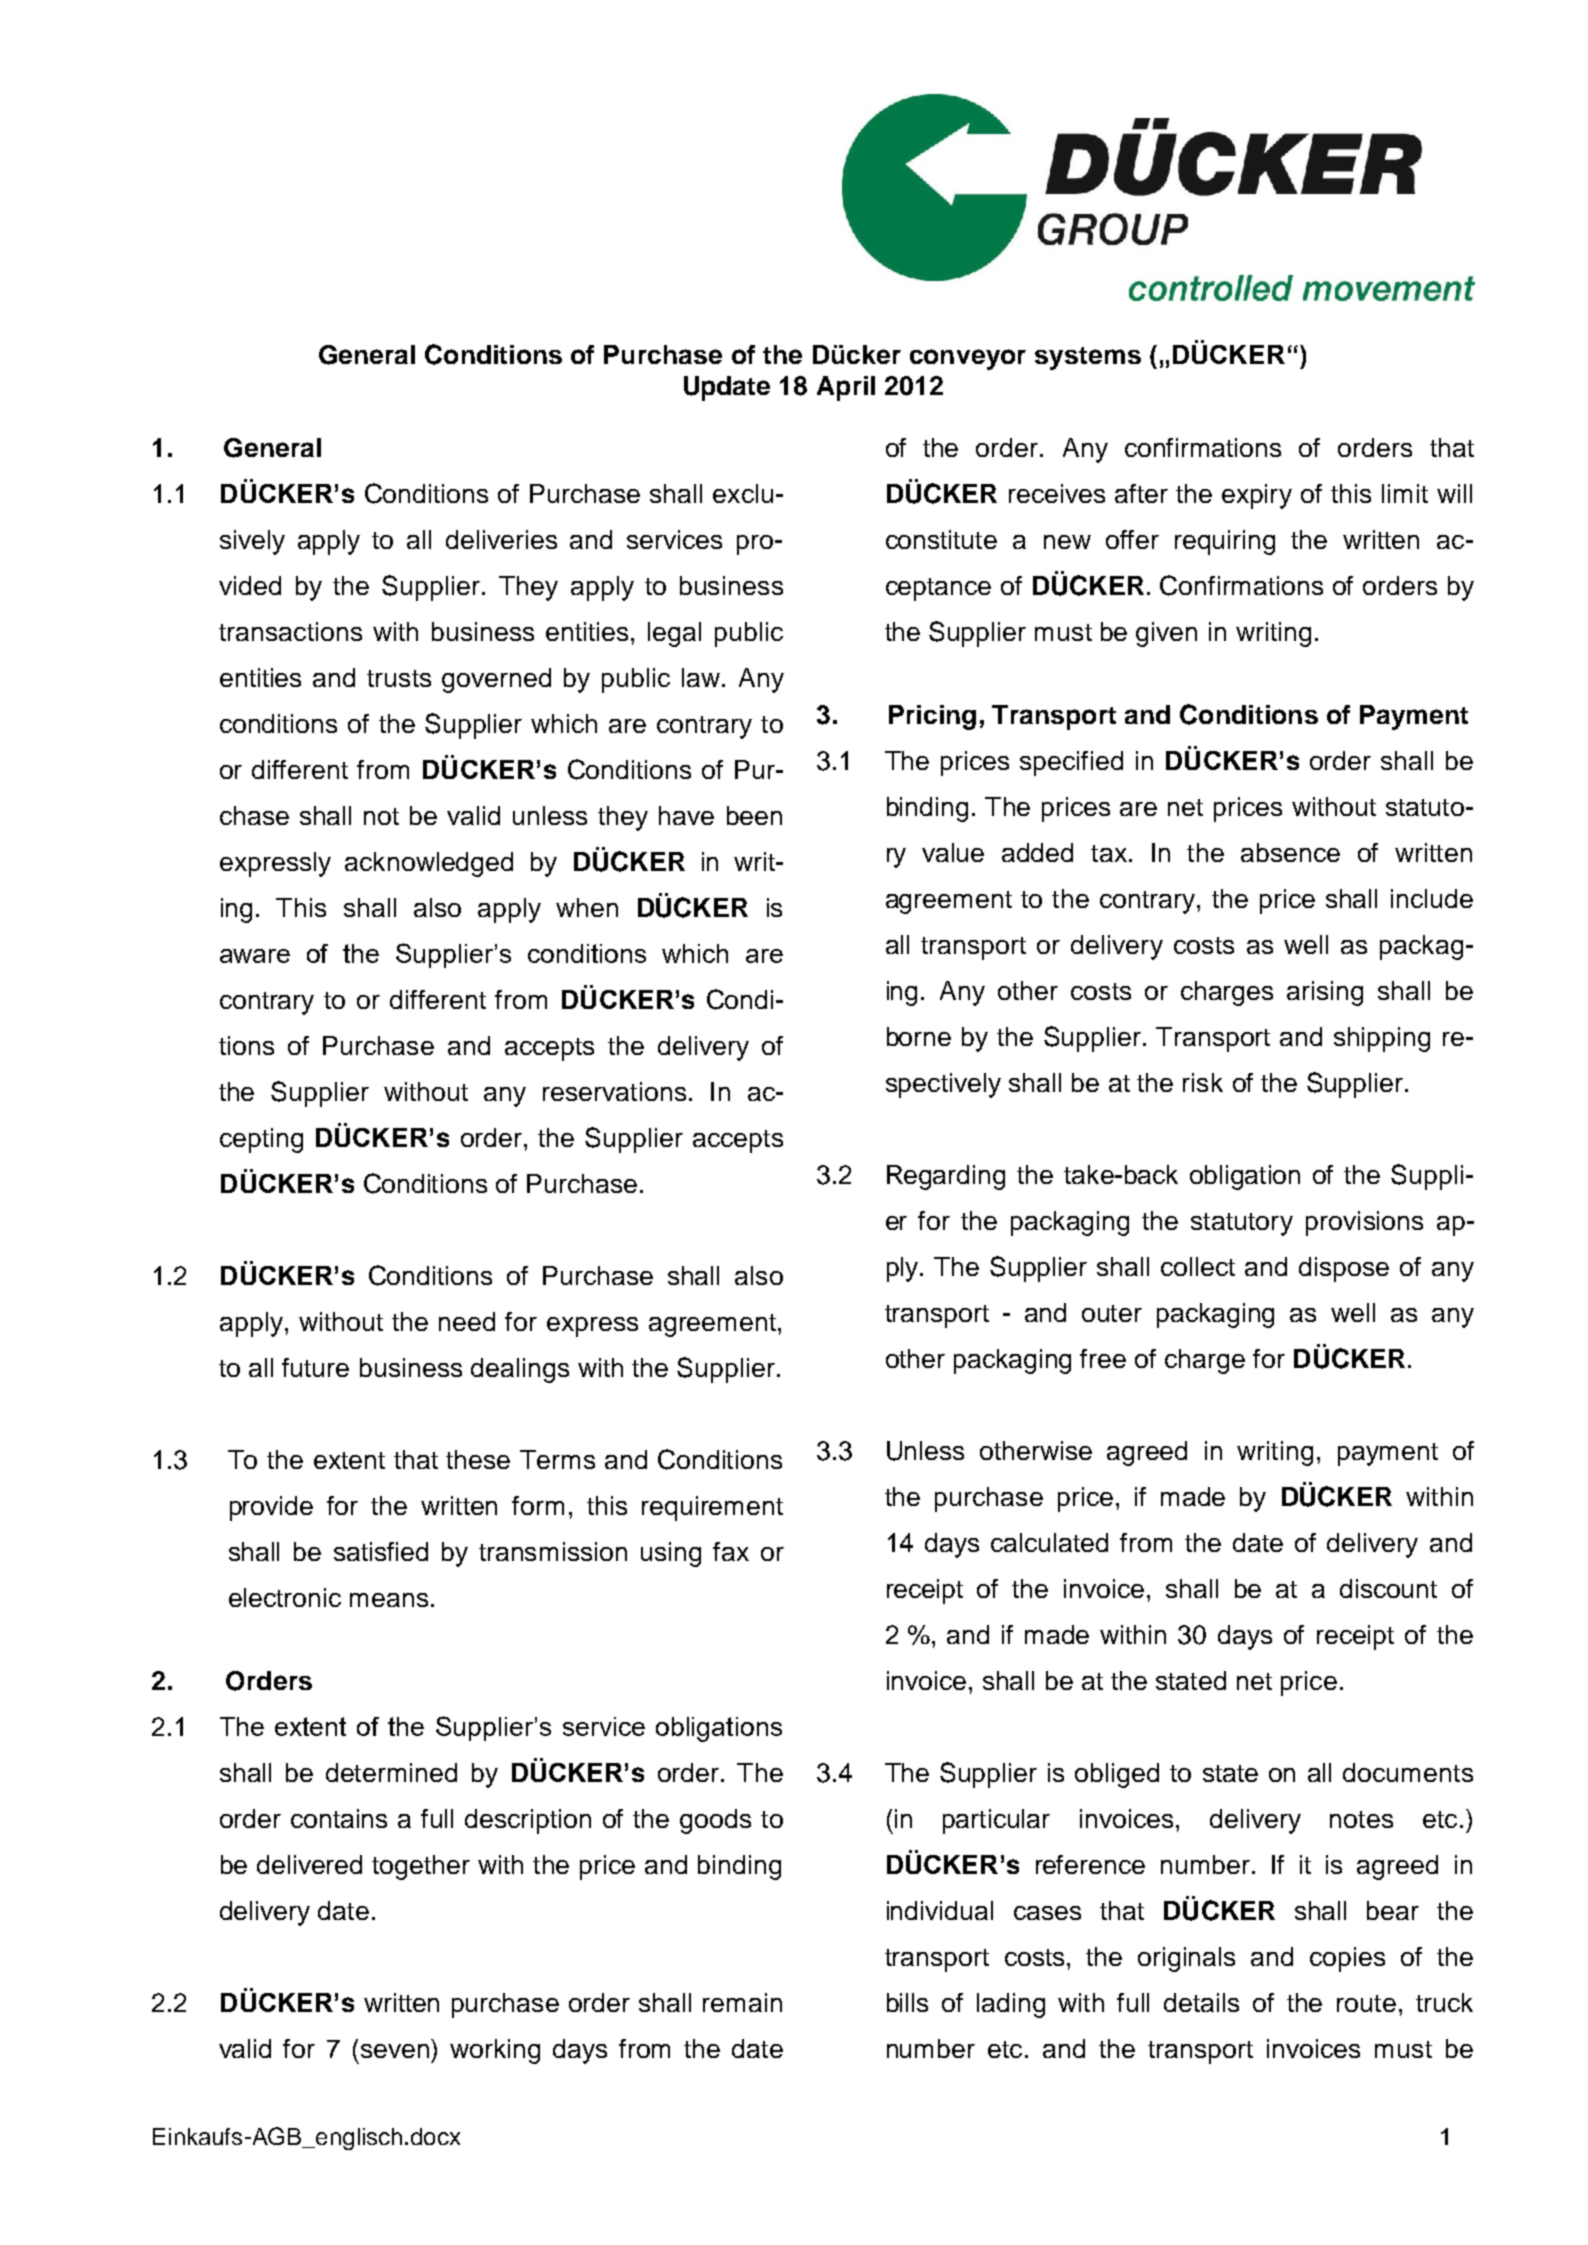  Describe the element at coordinates (1364, 1223) in the screenshot. I see `provisions` at that location.
